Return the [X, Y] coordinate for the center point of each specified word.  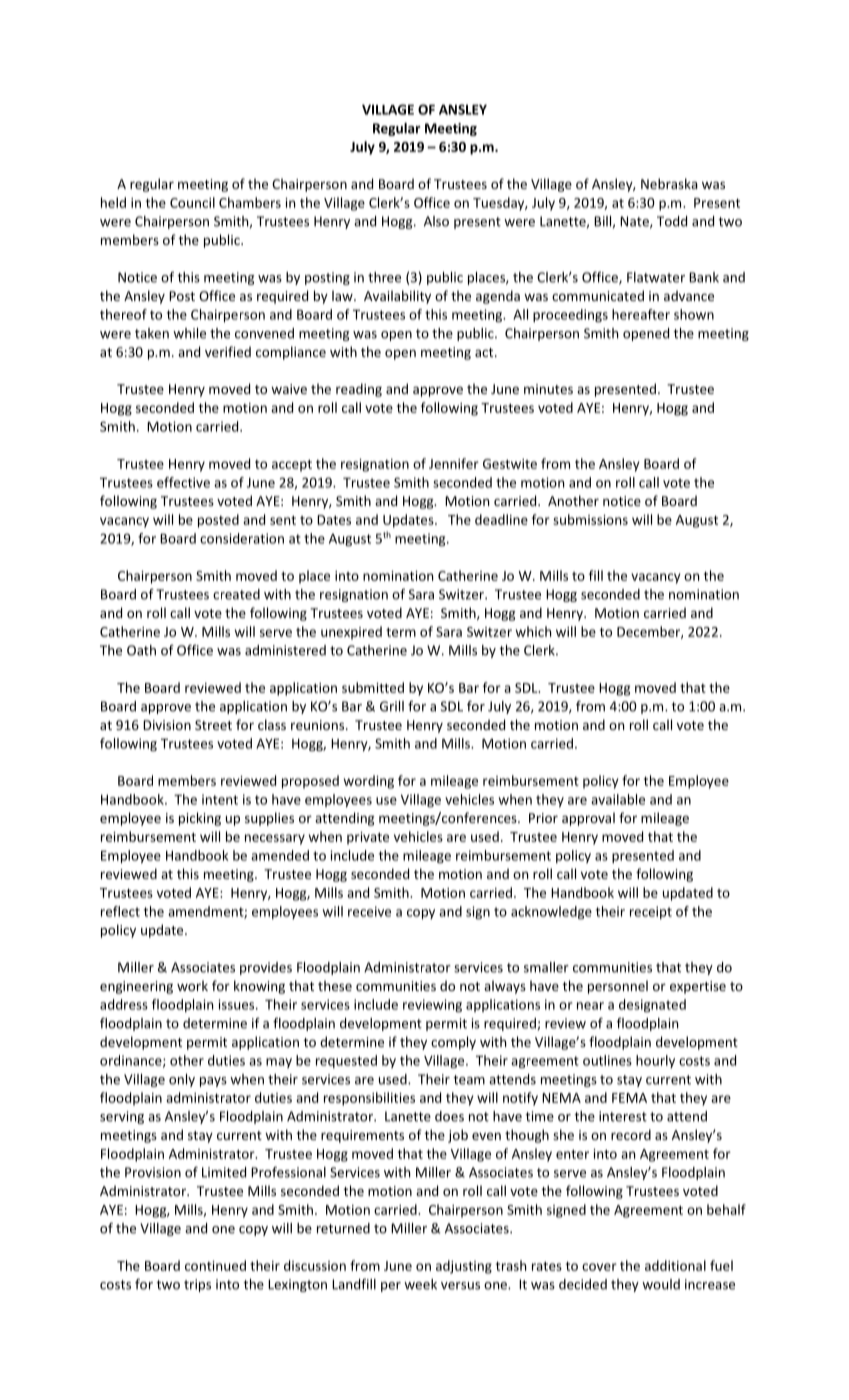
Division [167, 725]
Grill [392, 706]
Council [192, 202]
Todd [672, 221]
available [618, 799]
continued [215, 1265]
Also [436, 221]
